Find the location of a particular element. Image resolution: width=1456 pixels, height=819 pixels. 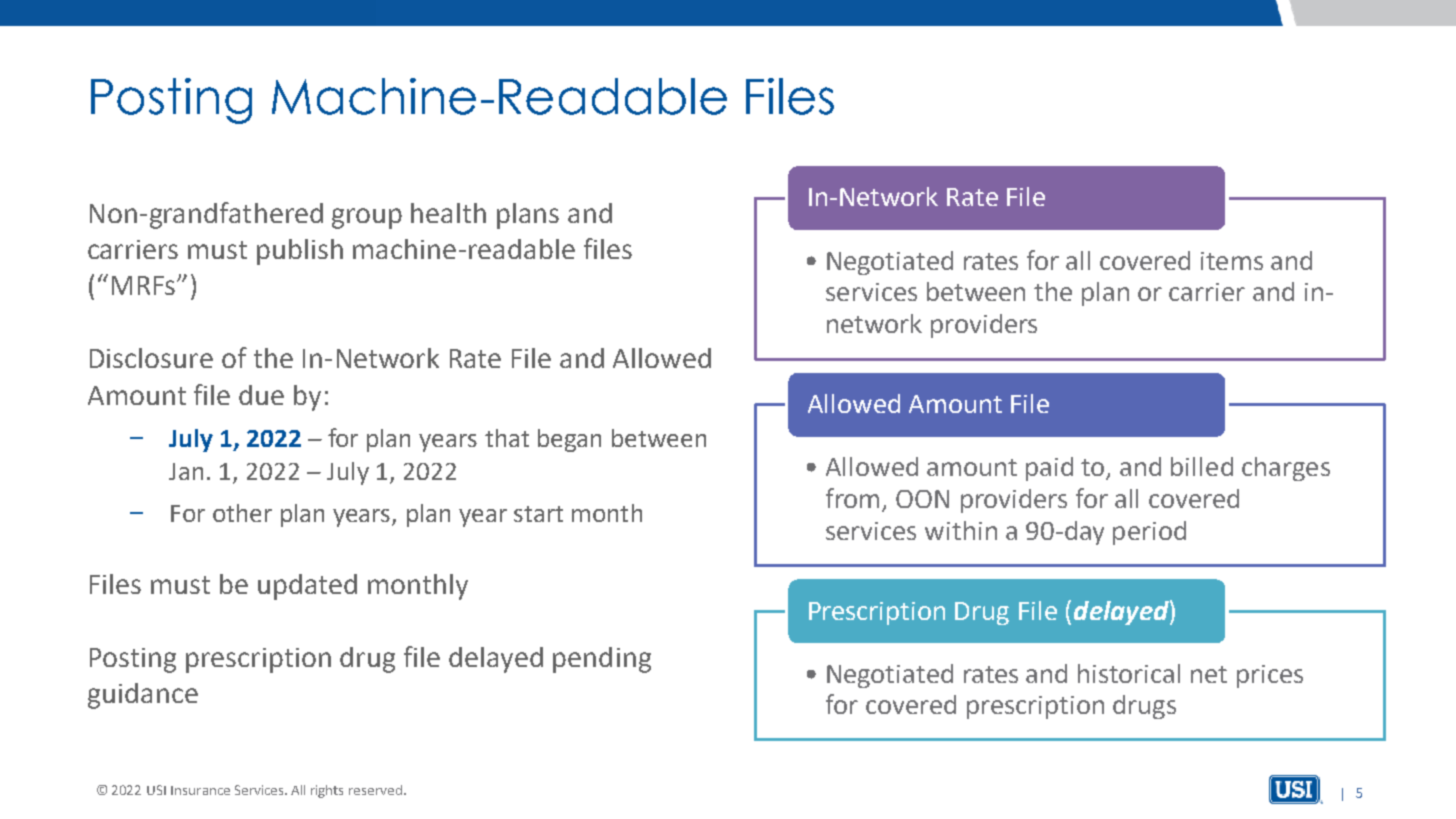

reserved is located at coordinates (375, 790).
